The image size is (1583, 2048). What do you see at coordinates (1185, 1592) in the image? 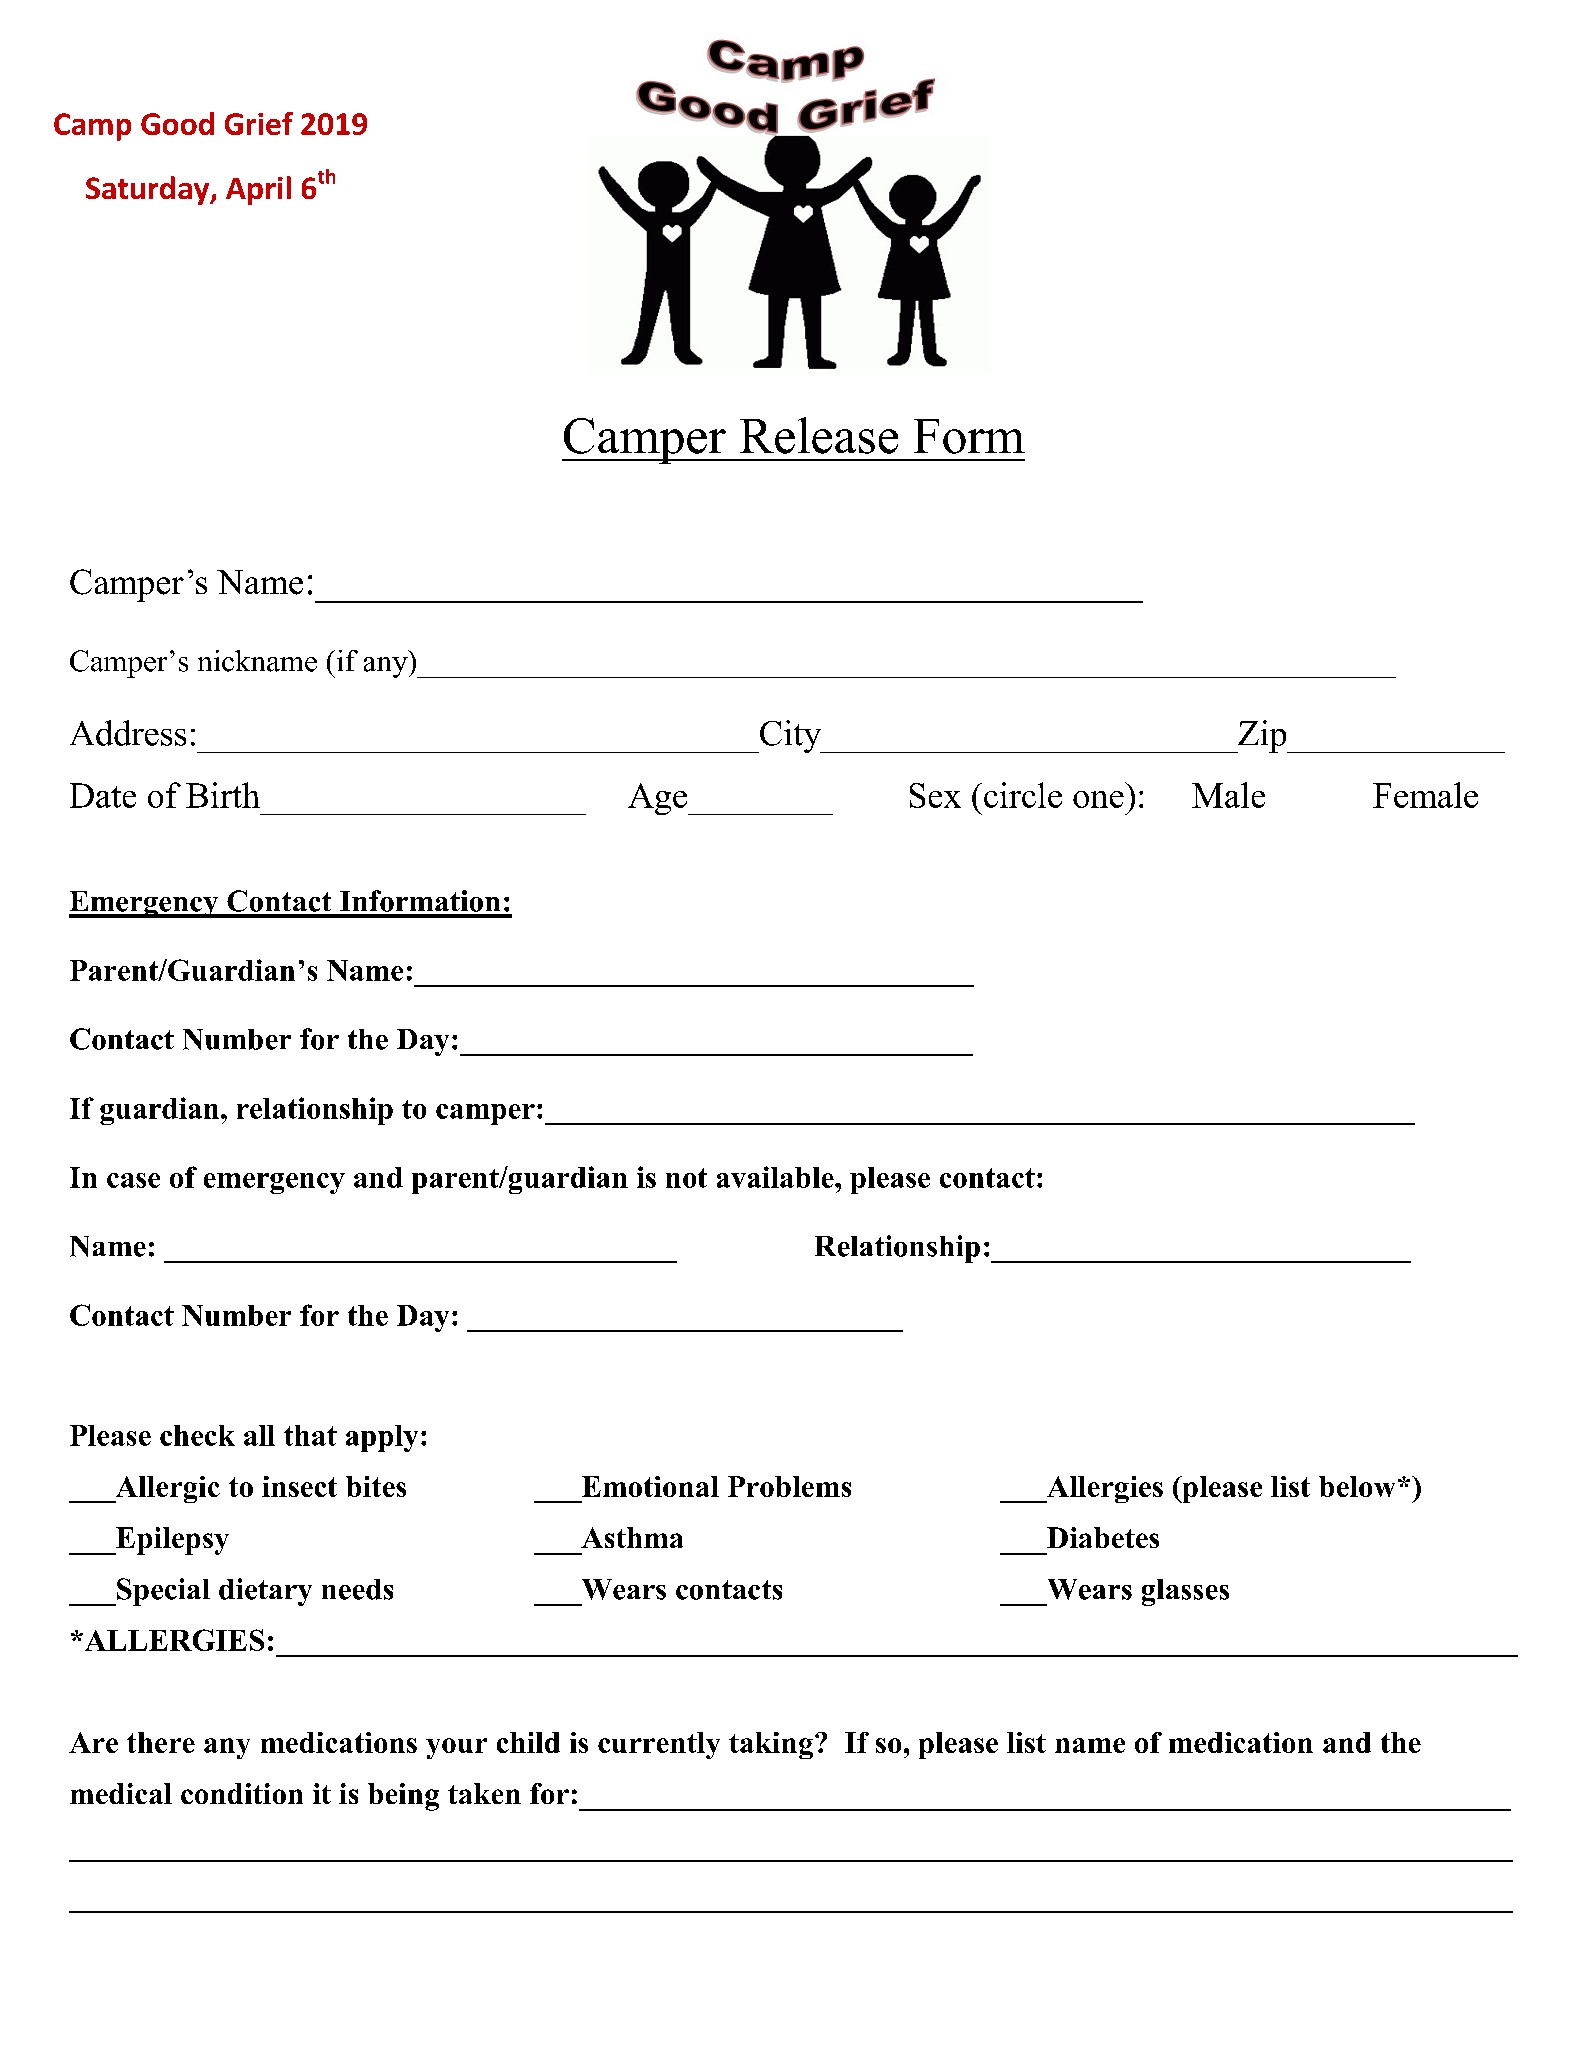
I see `glasses` at bounding box center [1185, 1592].
